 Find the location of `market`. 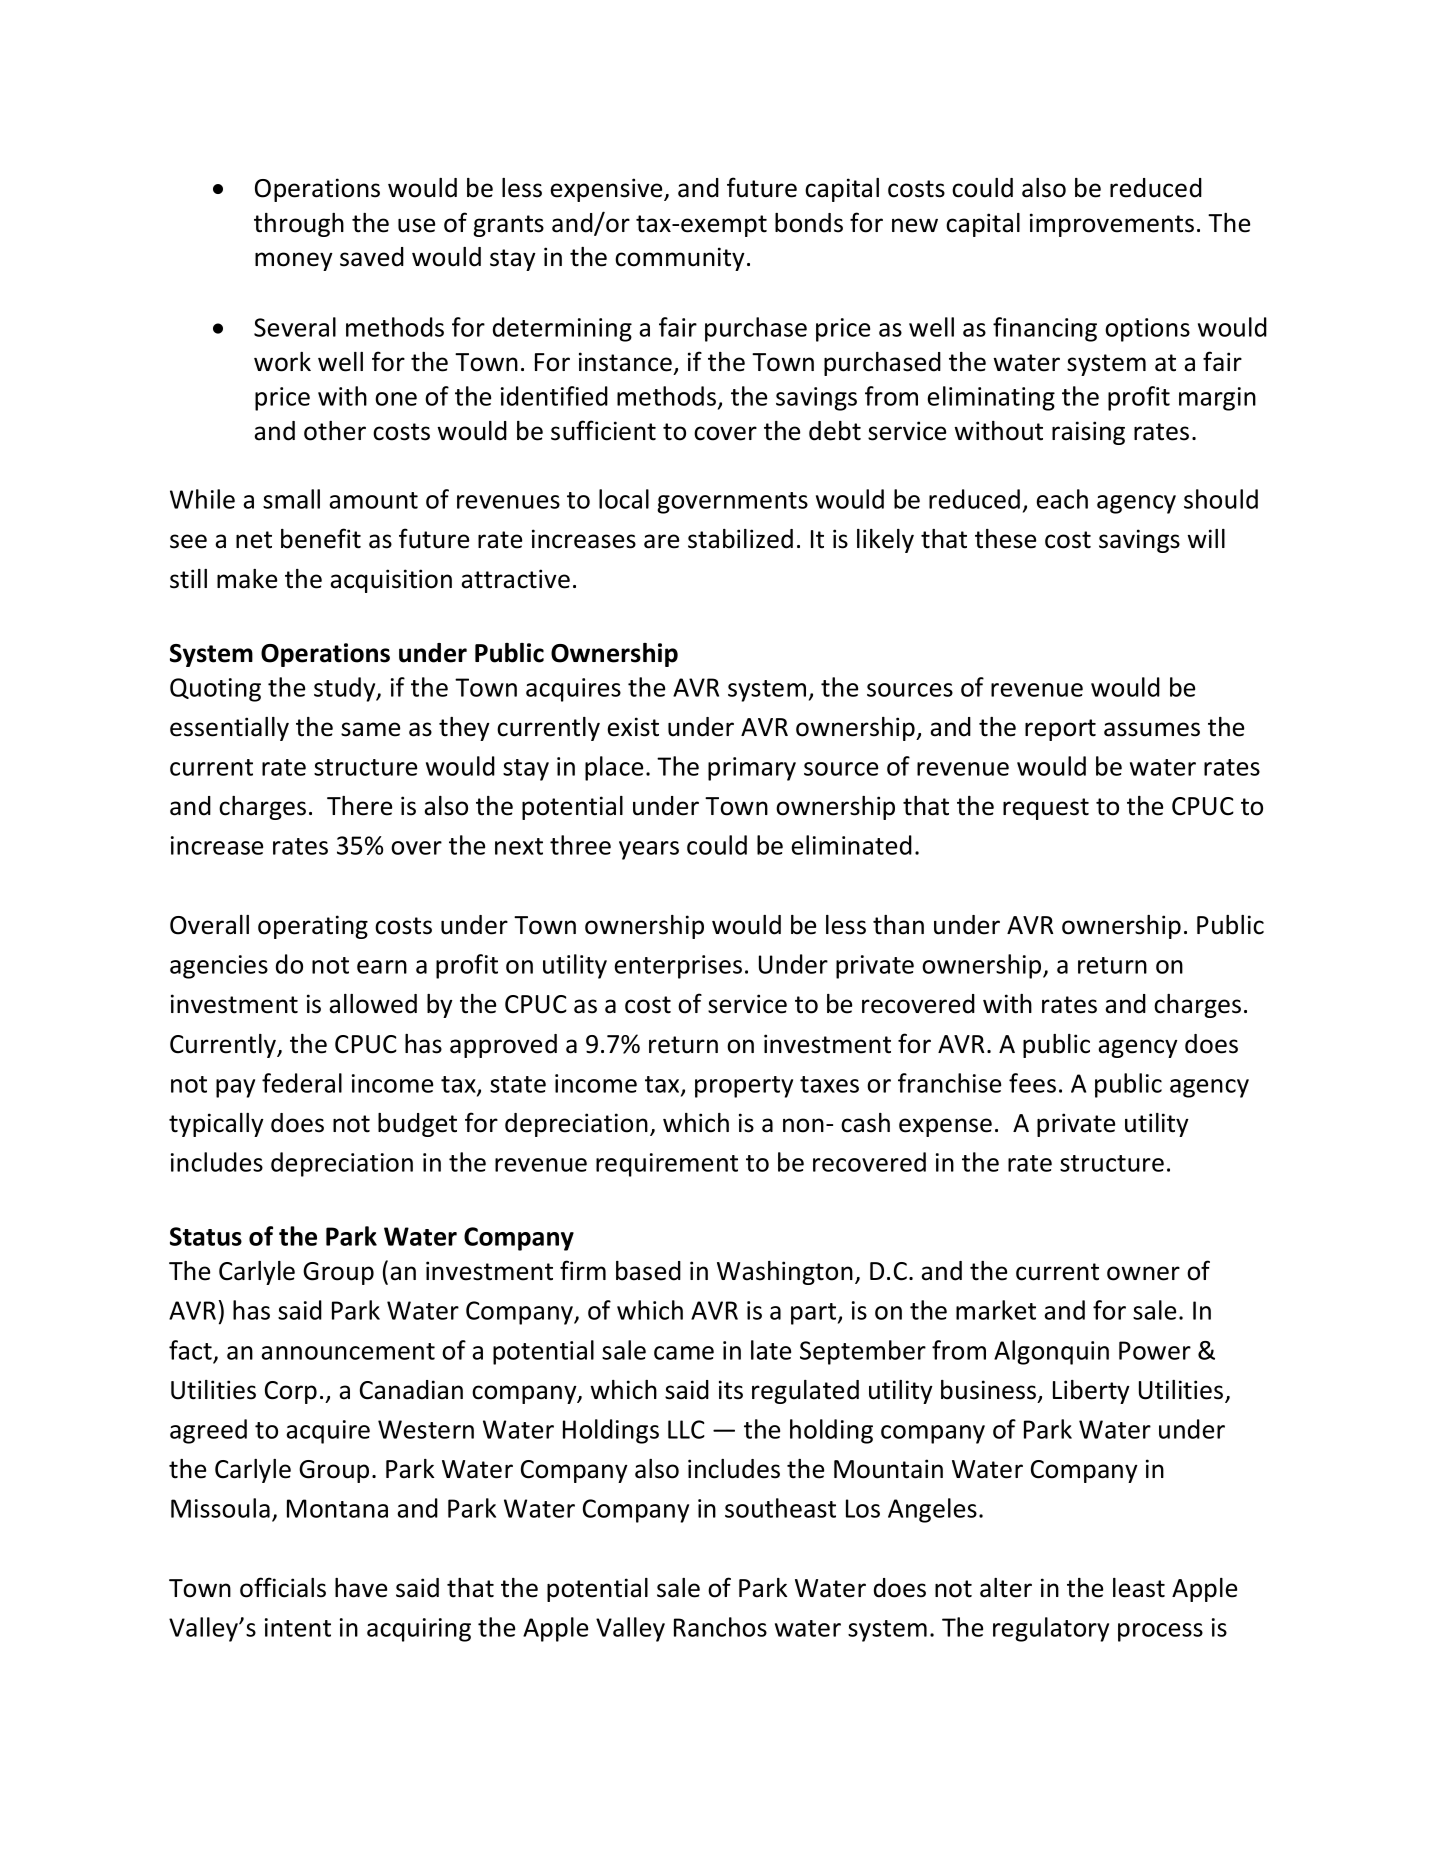

market is located at coordinates (996, 1310).
